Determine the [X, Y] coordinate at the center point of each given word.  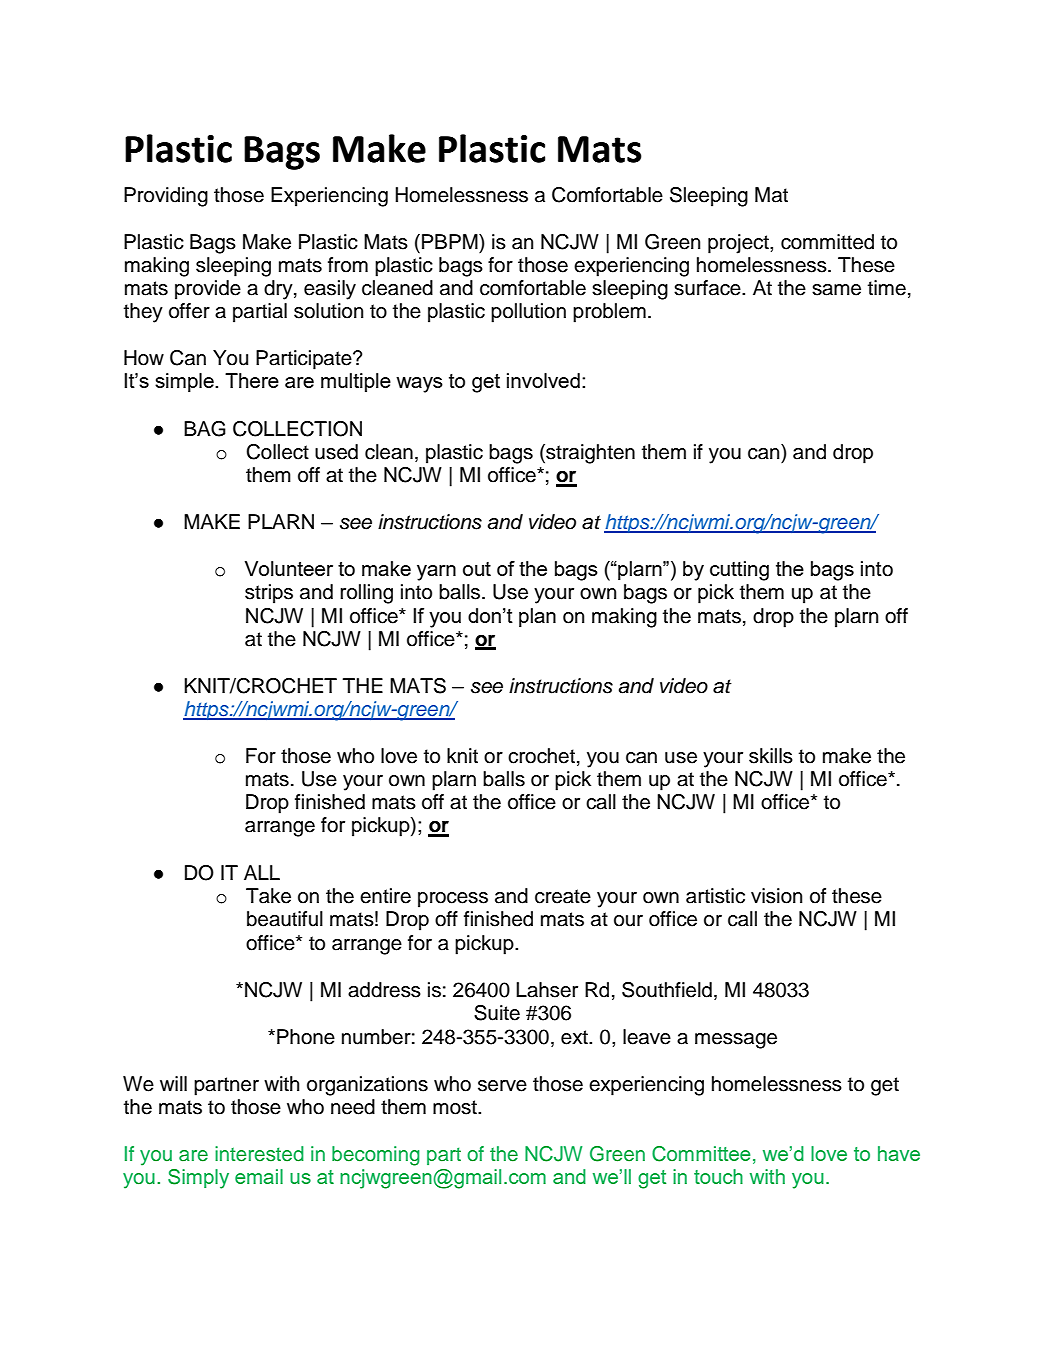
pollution [528, 313]
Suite [497, 1013]
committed [827, 242]
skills [771, 756]
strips [269, 594]
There [252, 380]
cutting [739, 571]
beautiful [285, 919]
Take [268, 896]
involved [543, 380]
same [836, 290]
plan [537, 617]
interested [259, 1154]
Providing [166, 197]
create [563, 896]
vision [776, 896]
